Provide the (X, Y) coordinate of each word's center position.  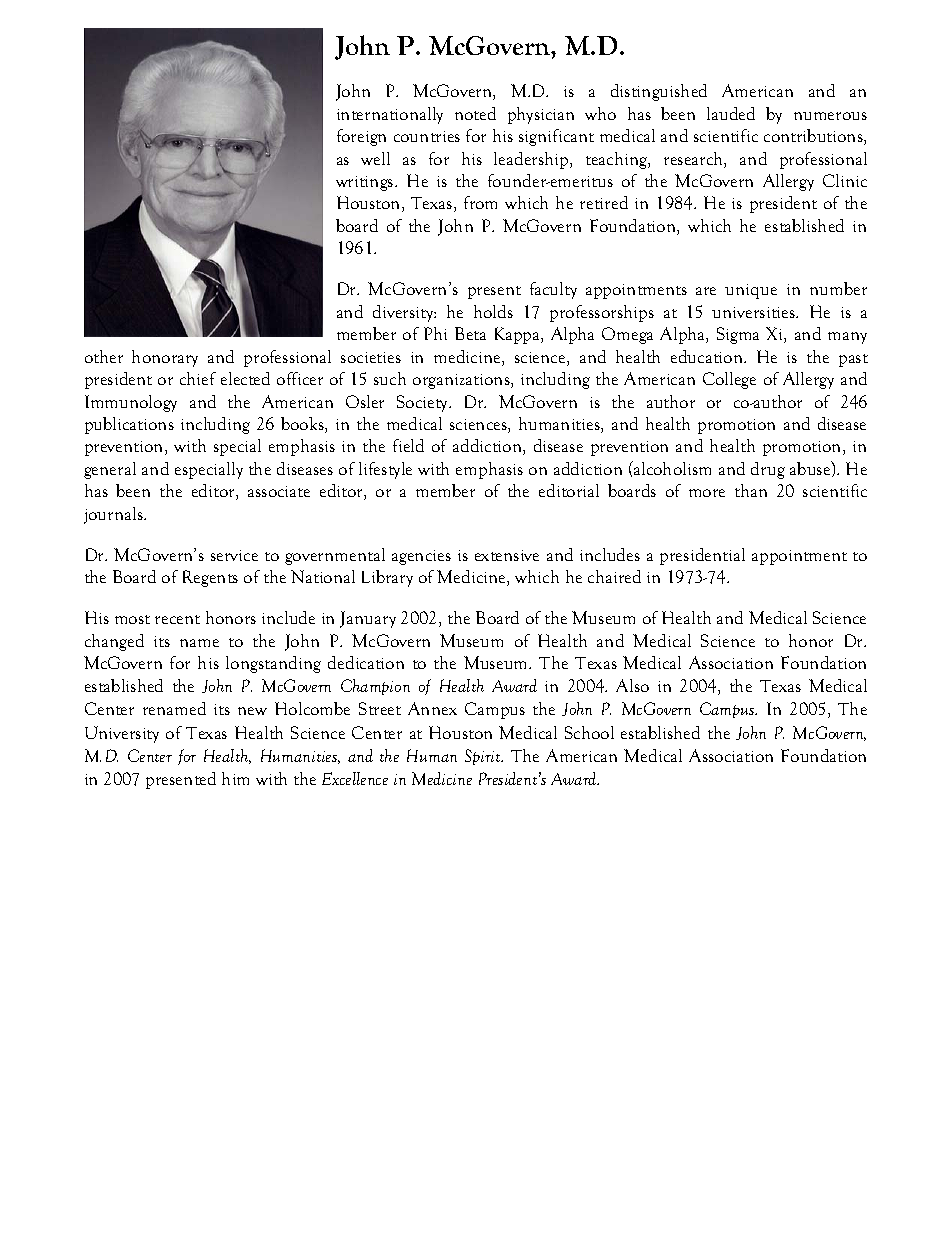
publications (129, 425)
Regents (210, 578)
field (408, 445)
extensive (507, 555)
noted (475, 113)
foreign (361, 137)
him (235, 778)
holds (493, 311)
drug (768, 470)
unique (751, 291)
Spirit (484, 757)
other (104, 356)
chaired (614, 576)
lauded (731, 113)
